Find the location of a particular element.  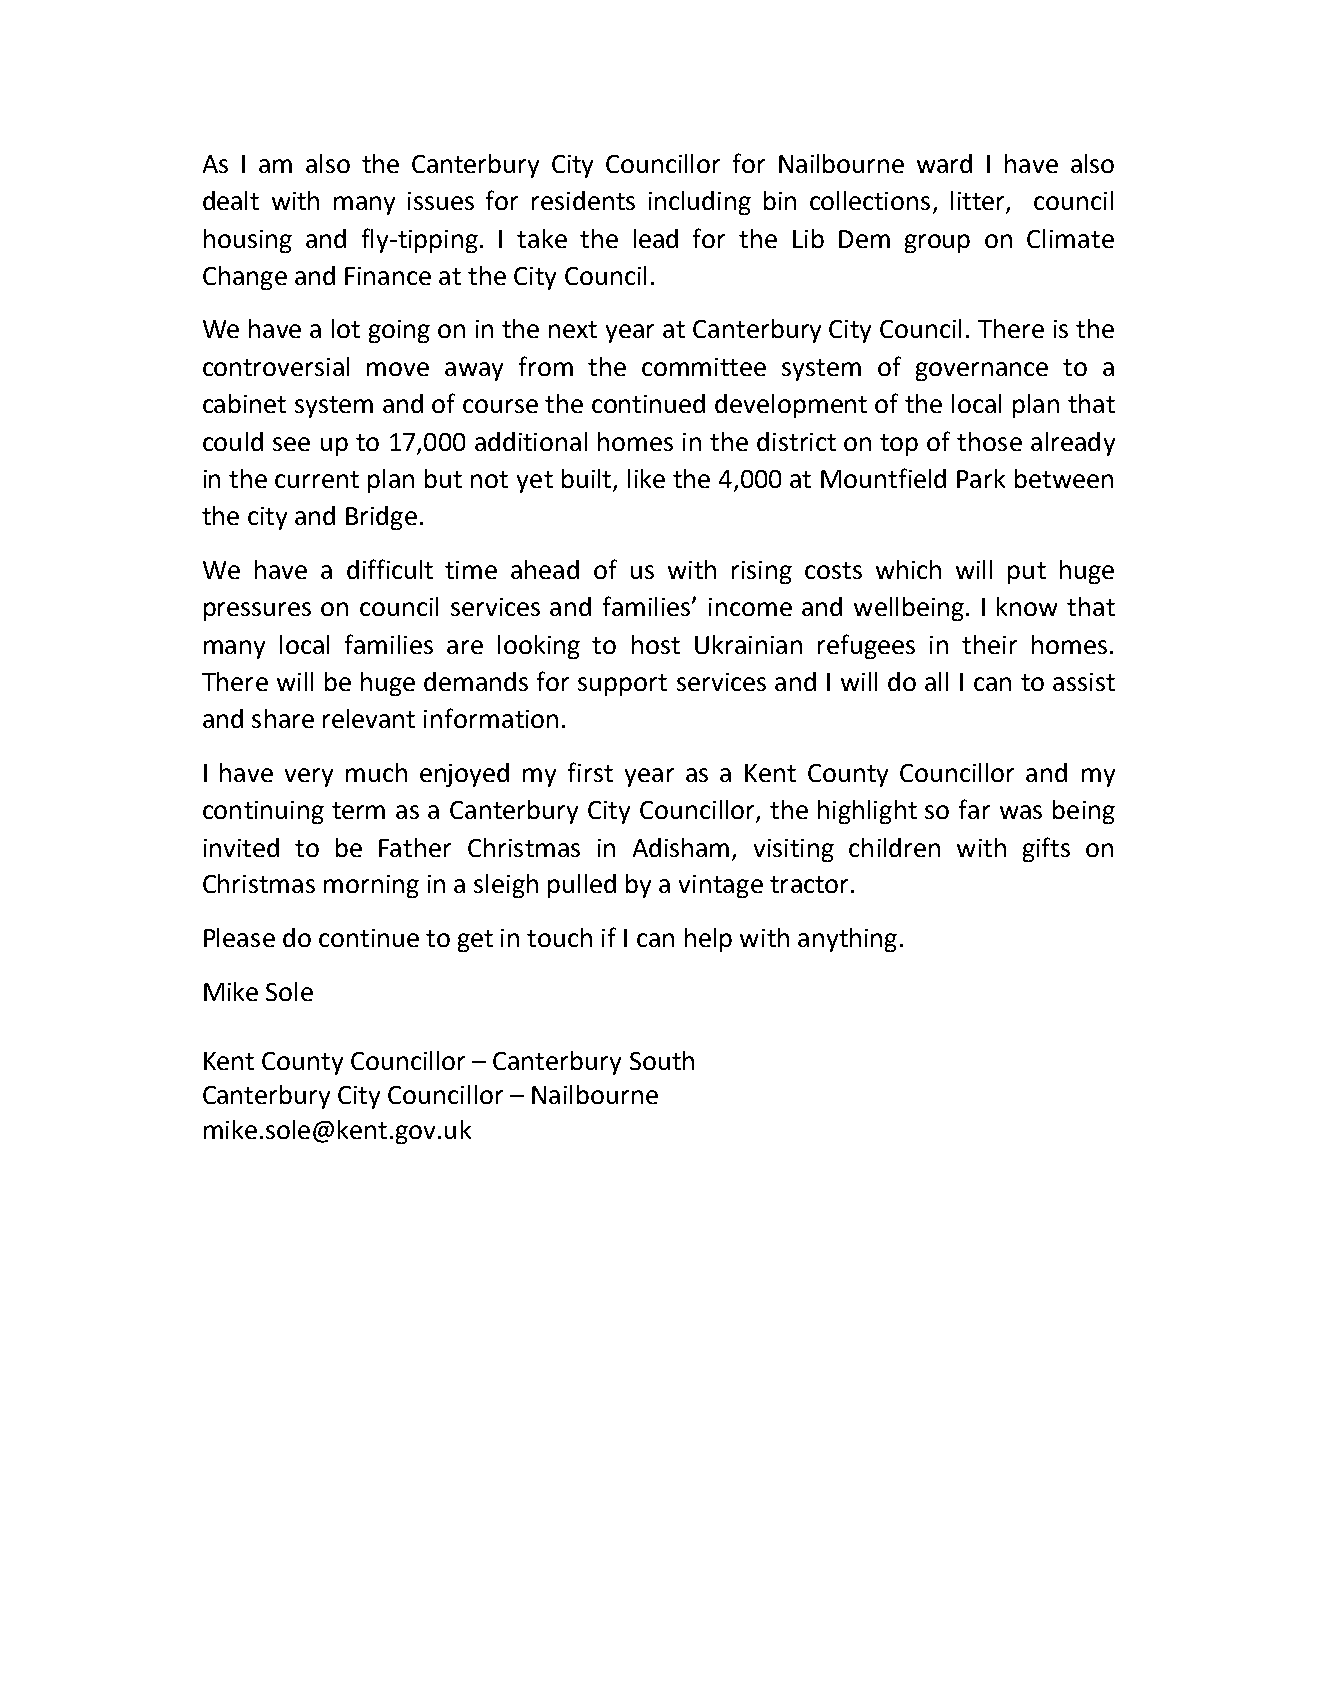

anything is located at coordinates (847, 940).
